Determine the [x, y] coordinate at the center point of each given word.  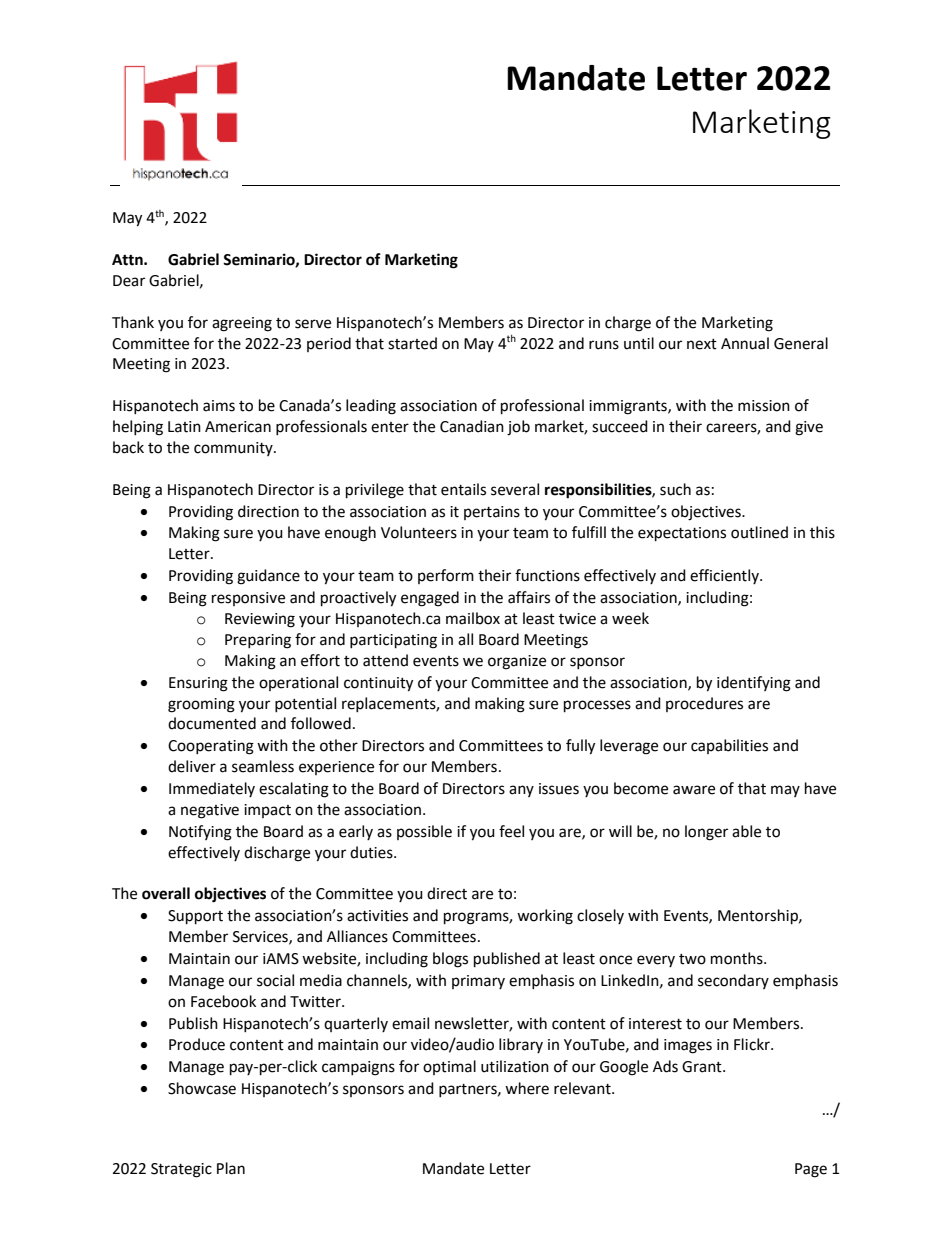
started [412, 343]
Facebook [223, 1001]
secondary [733, 981]
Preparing [258, 641]
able [746, 831]
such [675, 489]
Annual [745, 343]
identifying [754, 684]
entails [463, 489]
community [234, 449]
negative [210, 811]
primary [478, 982]
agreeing [242, 324]
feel [511, 831]
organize [517, 662]
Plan [231, 1168]
